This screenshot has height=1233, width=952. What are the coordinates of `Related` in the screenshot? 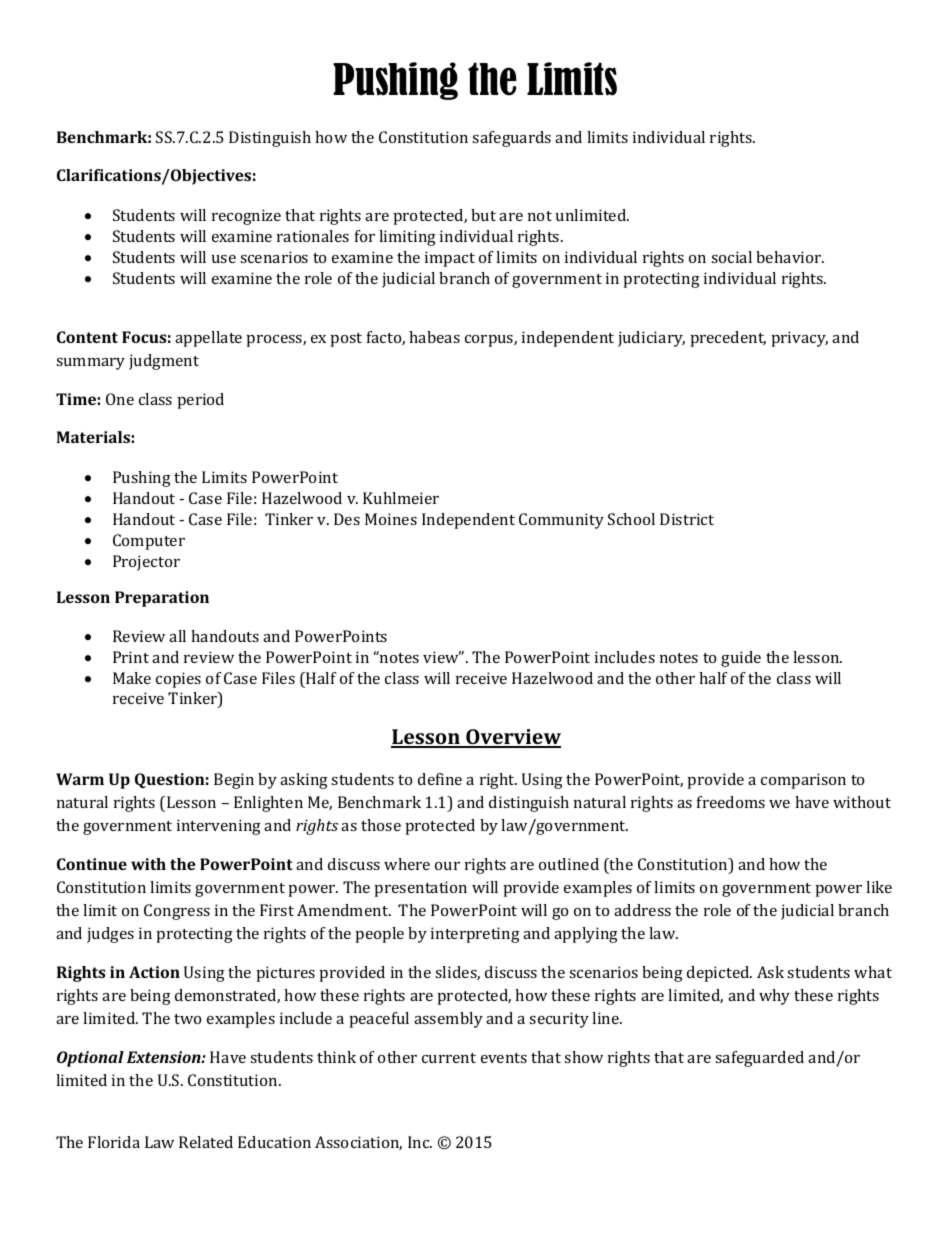 It's located at (206, 1142).
